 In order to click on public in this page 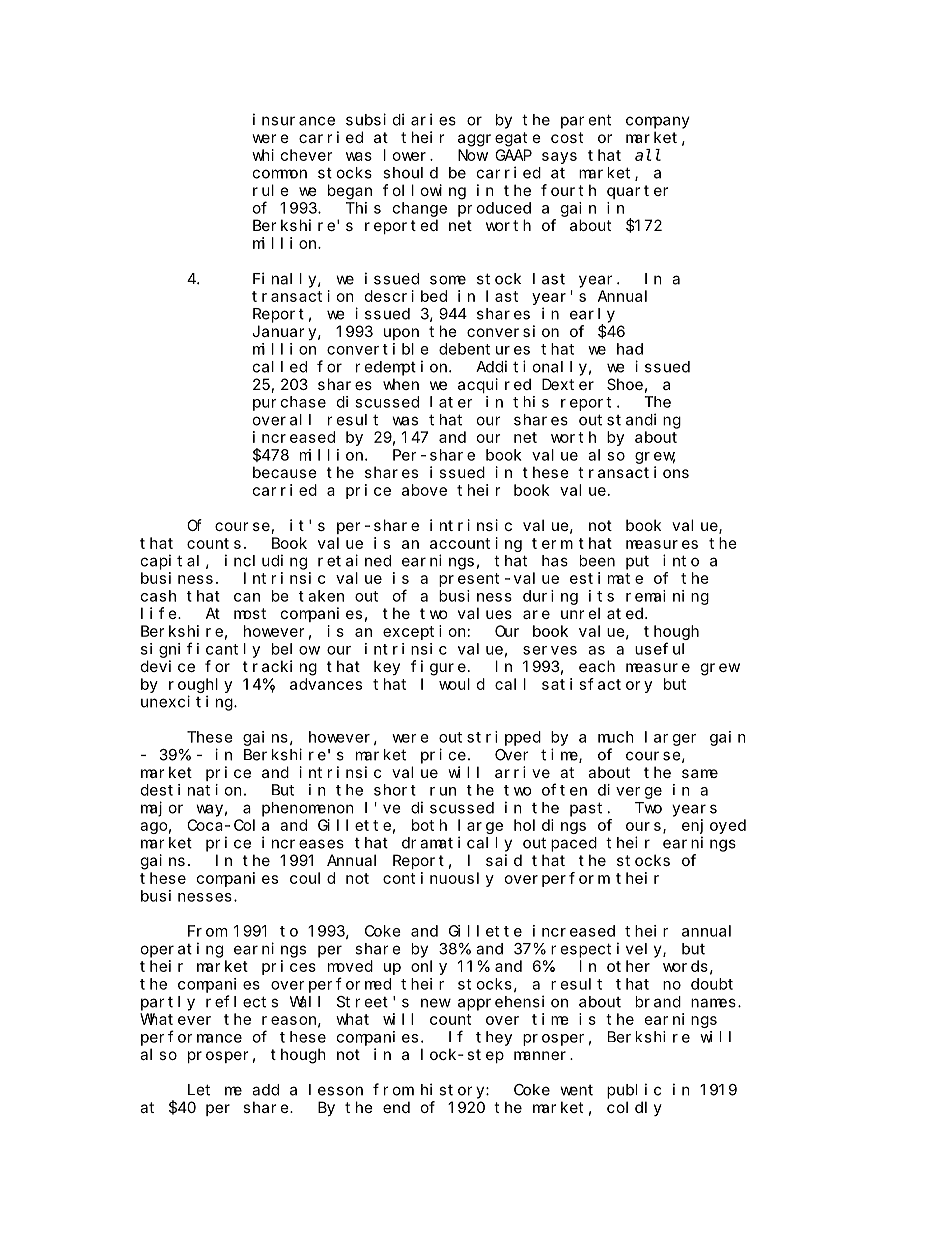, I will do `click(634, 1091)`.
